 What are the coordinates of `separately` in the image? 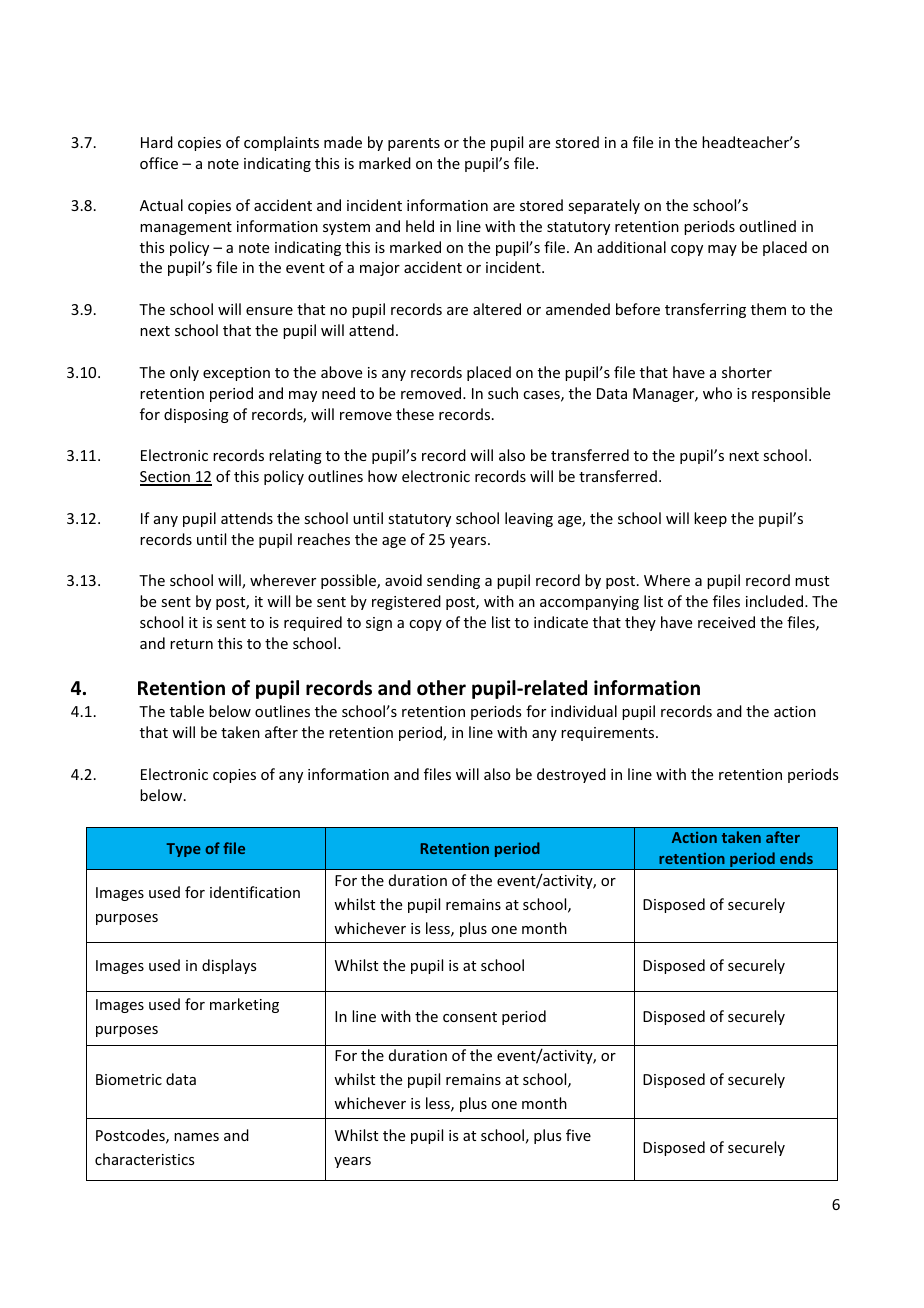 It's located at (604, 206).
